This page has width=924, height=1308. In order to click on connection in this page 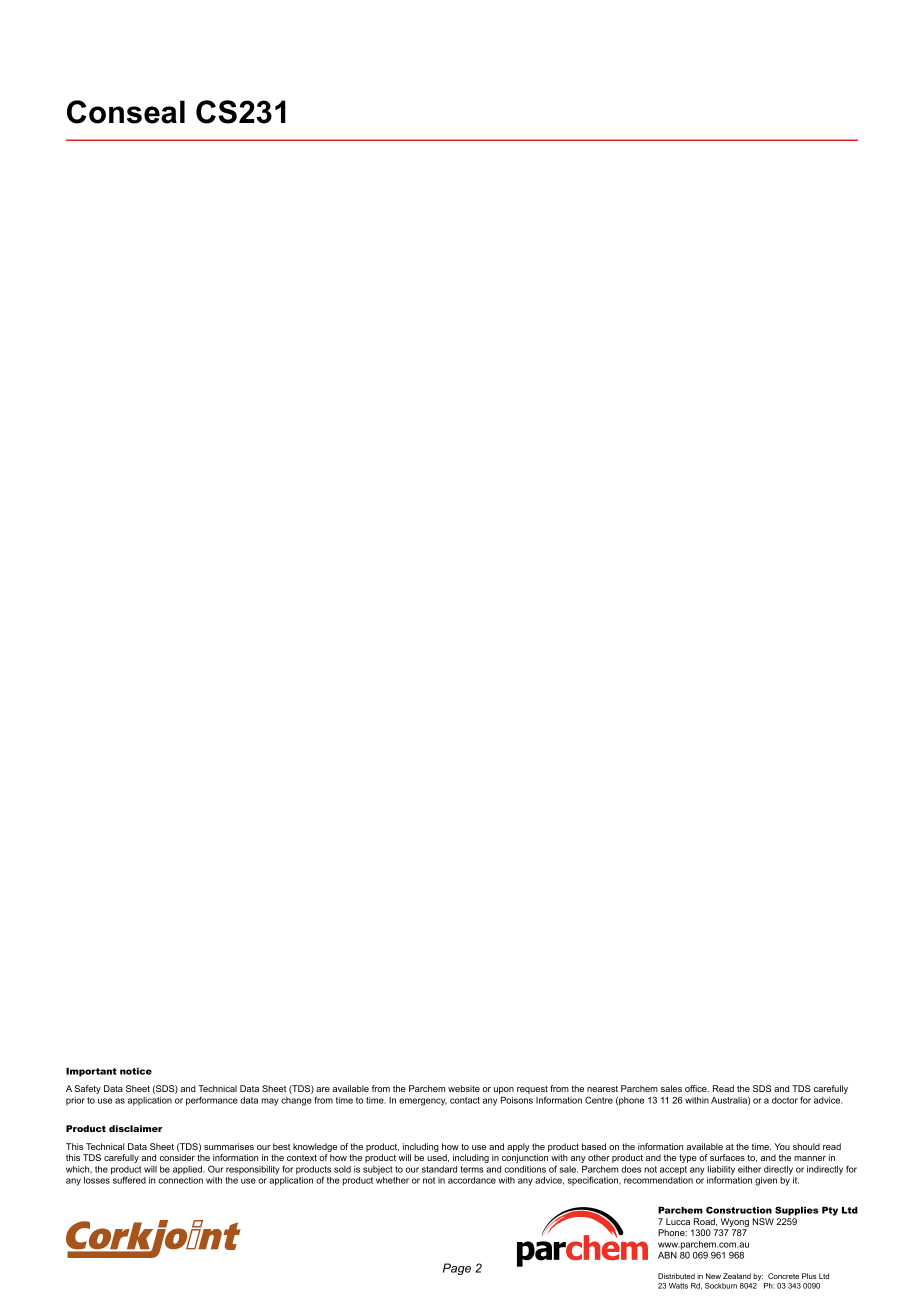, I will do `click(180, 1180)`.
